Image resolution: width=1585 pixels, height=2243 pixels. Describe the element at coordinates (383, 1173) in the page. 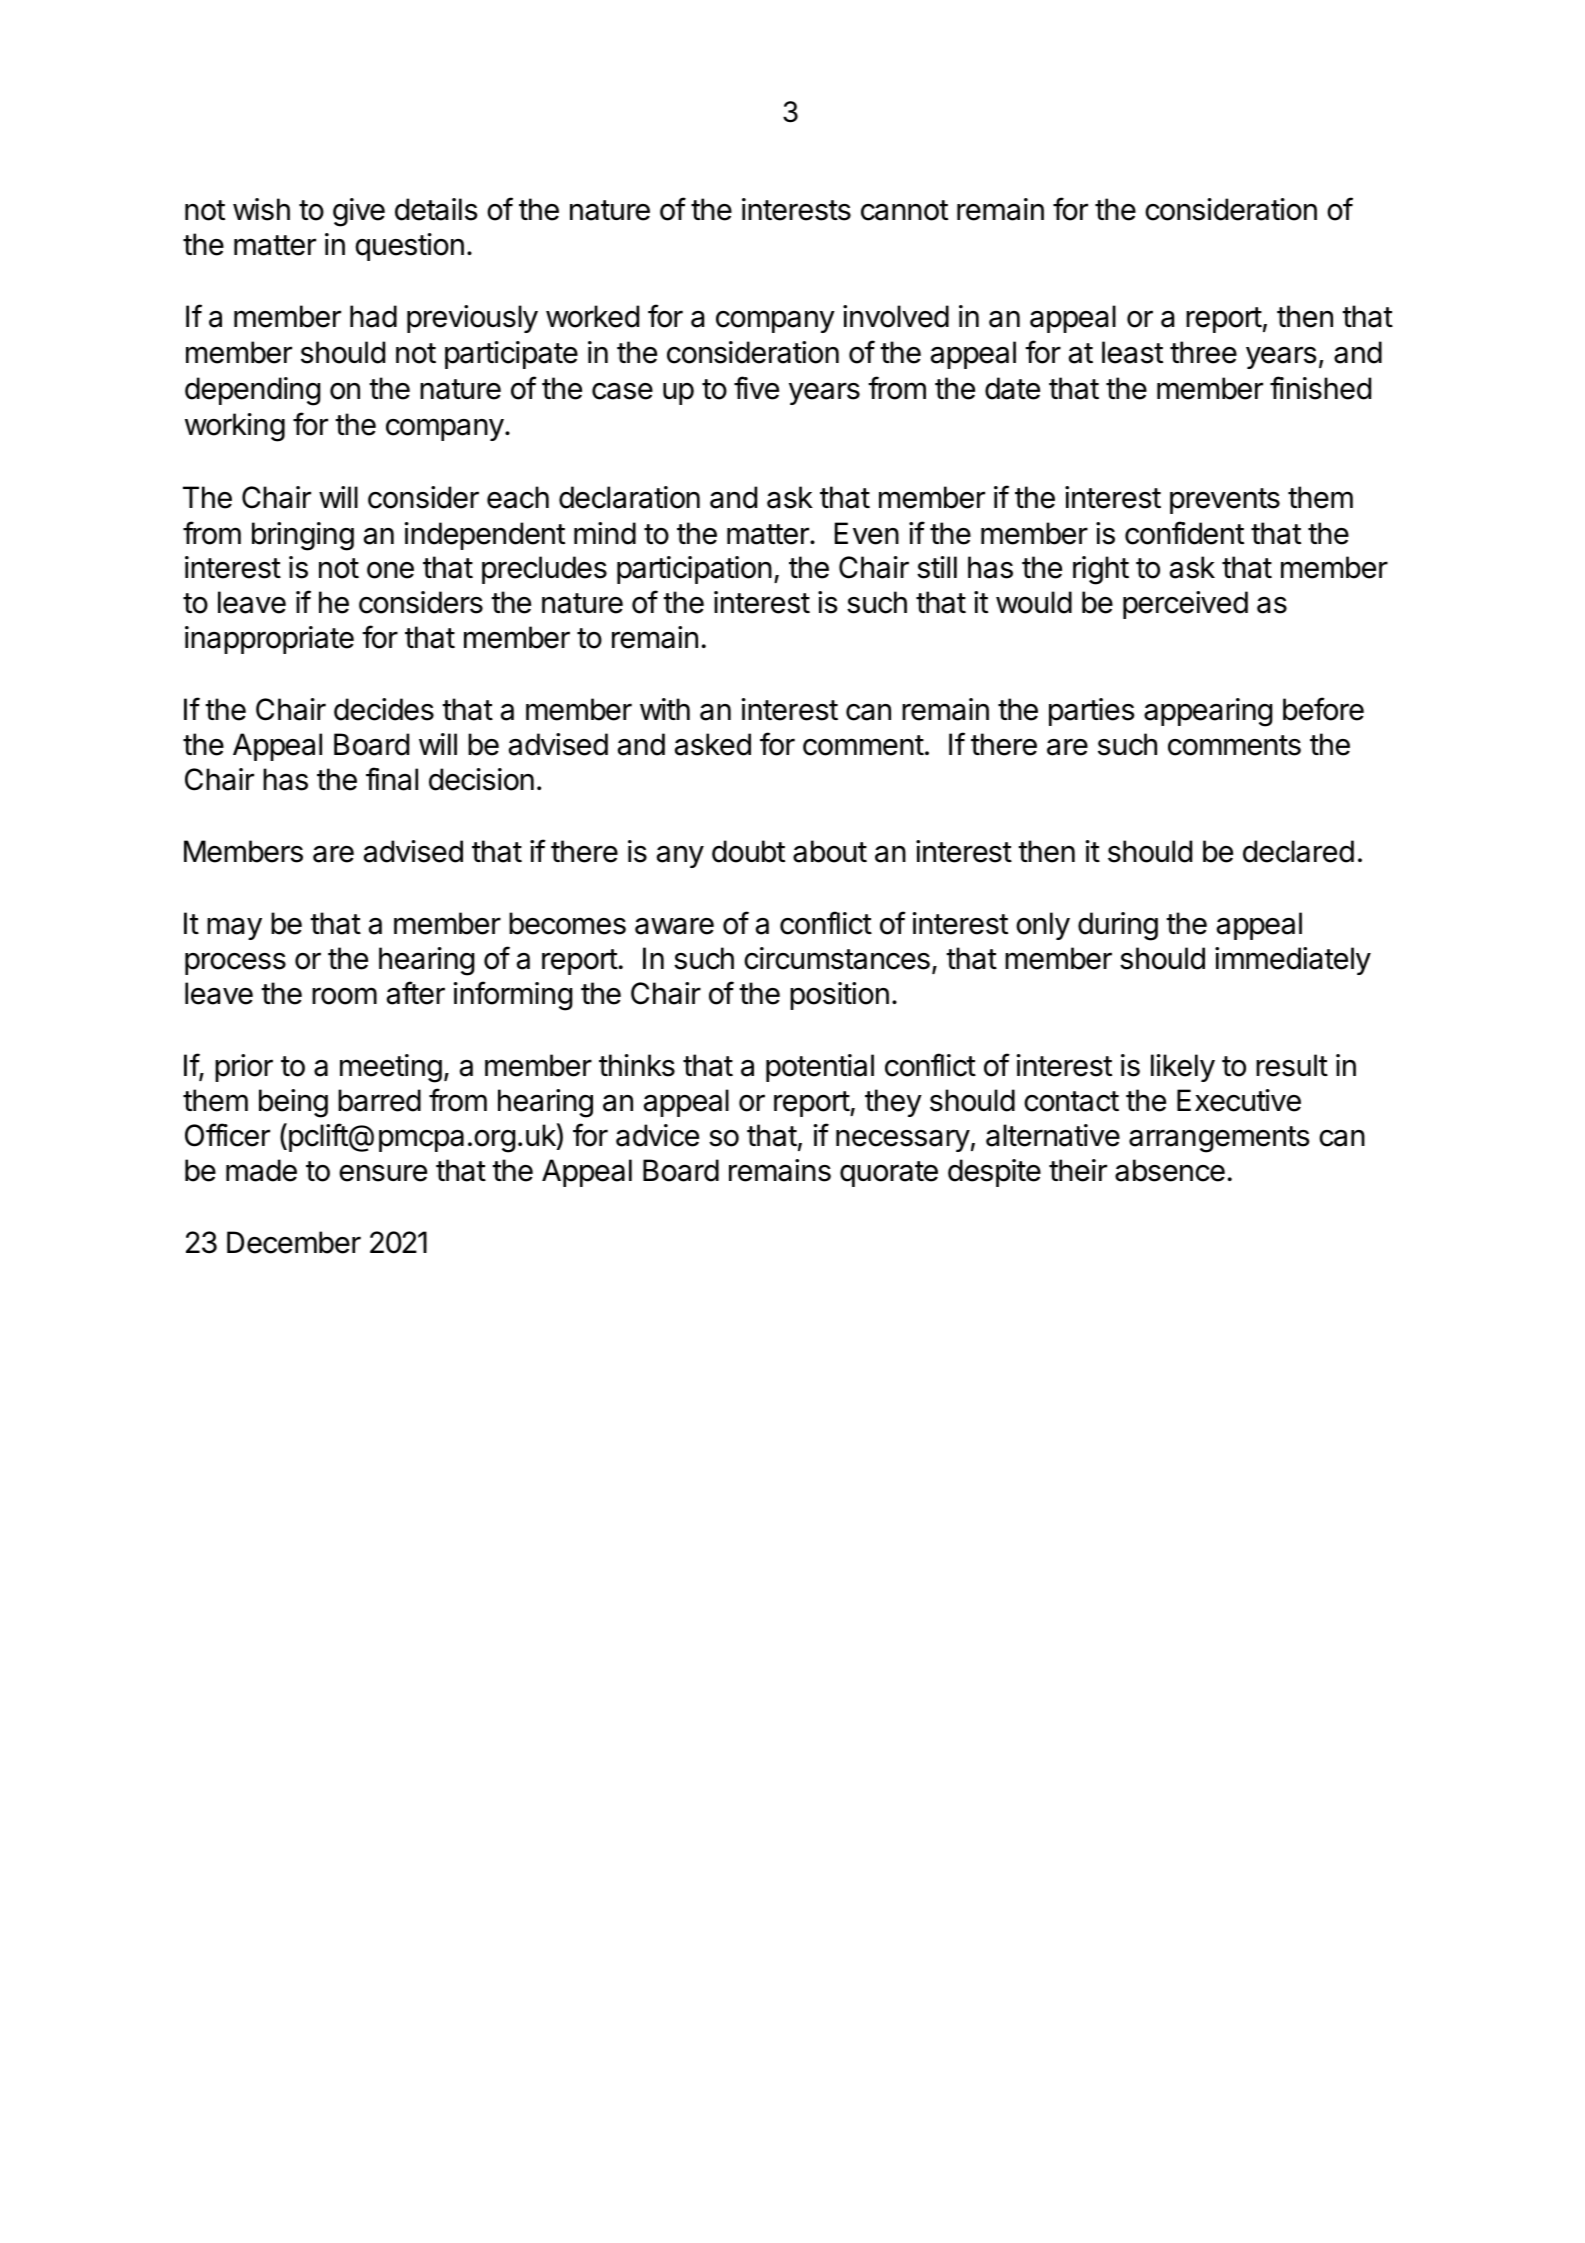

I see `ensure` at that location.
